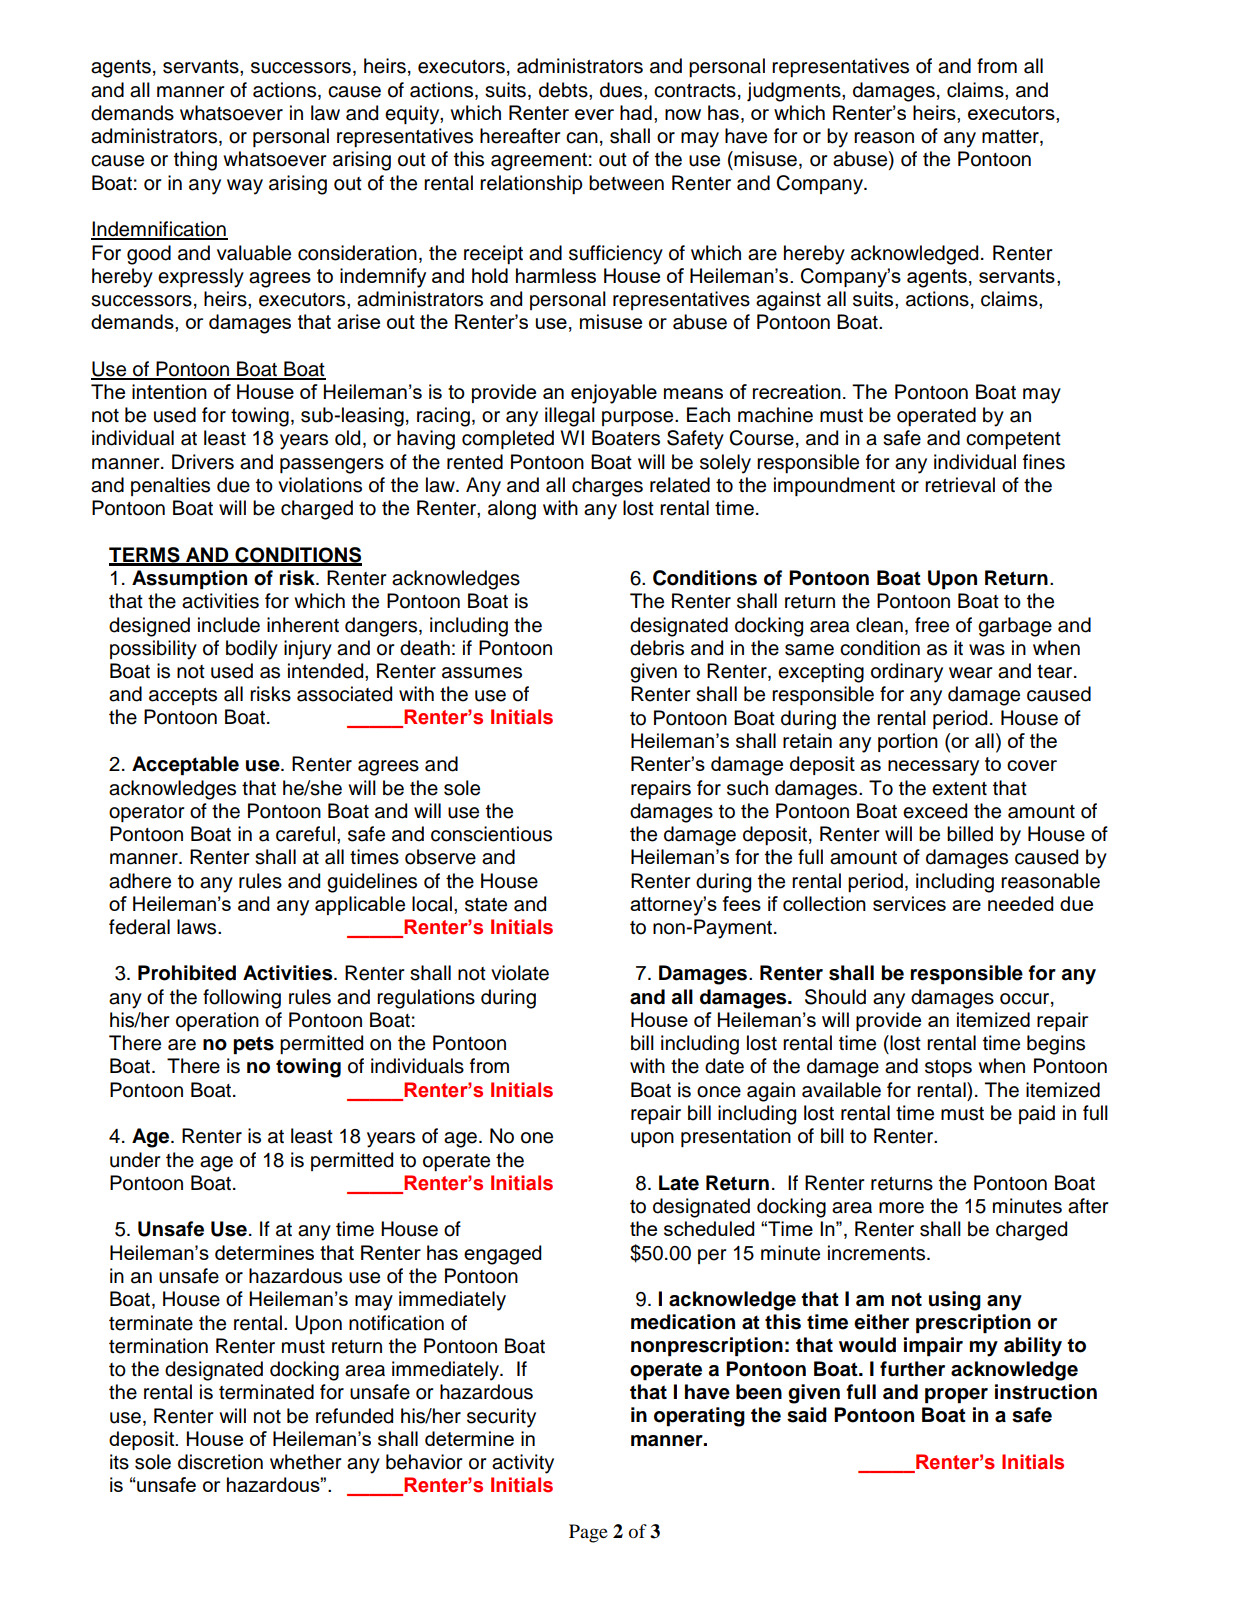  I want to click on judgments, so click(795, 92).
